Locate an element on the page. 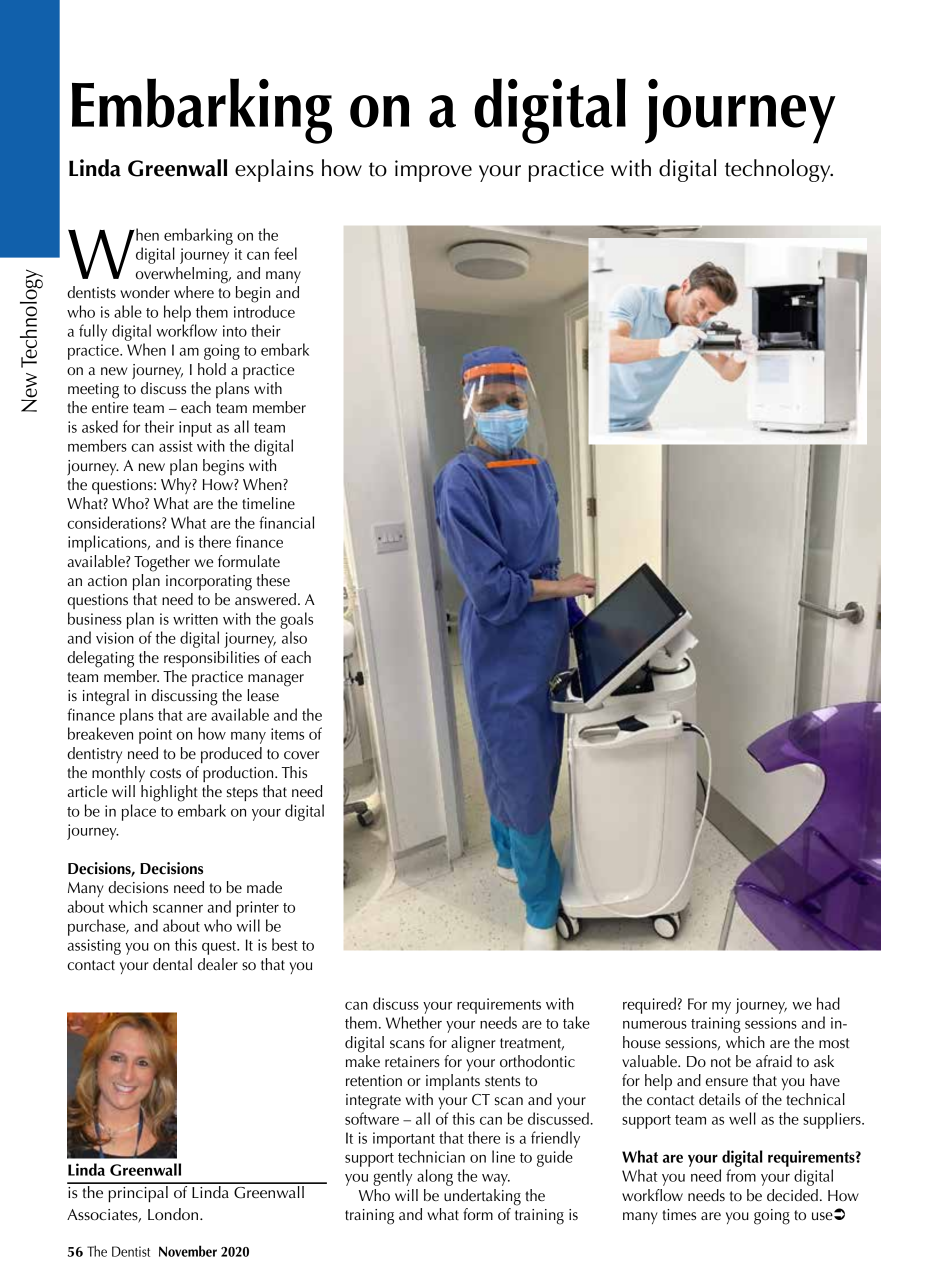 This page has height=1288, width=949. dental is located at coordinates (172, 964).
